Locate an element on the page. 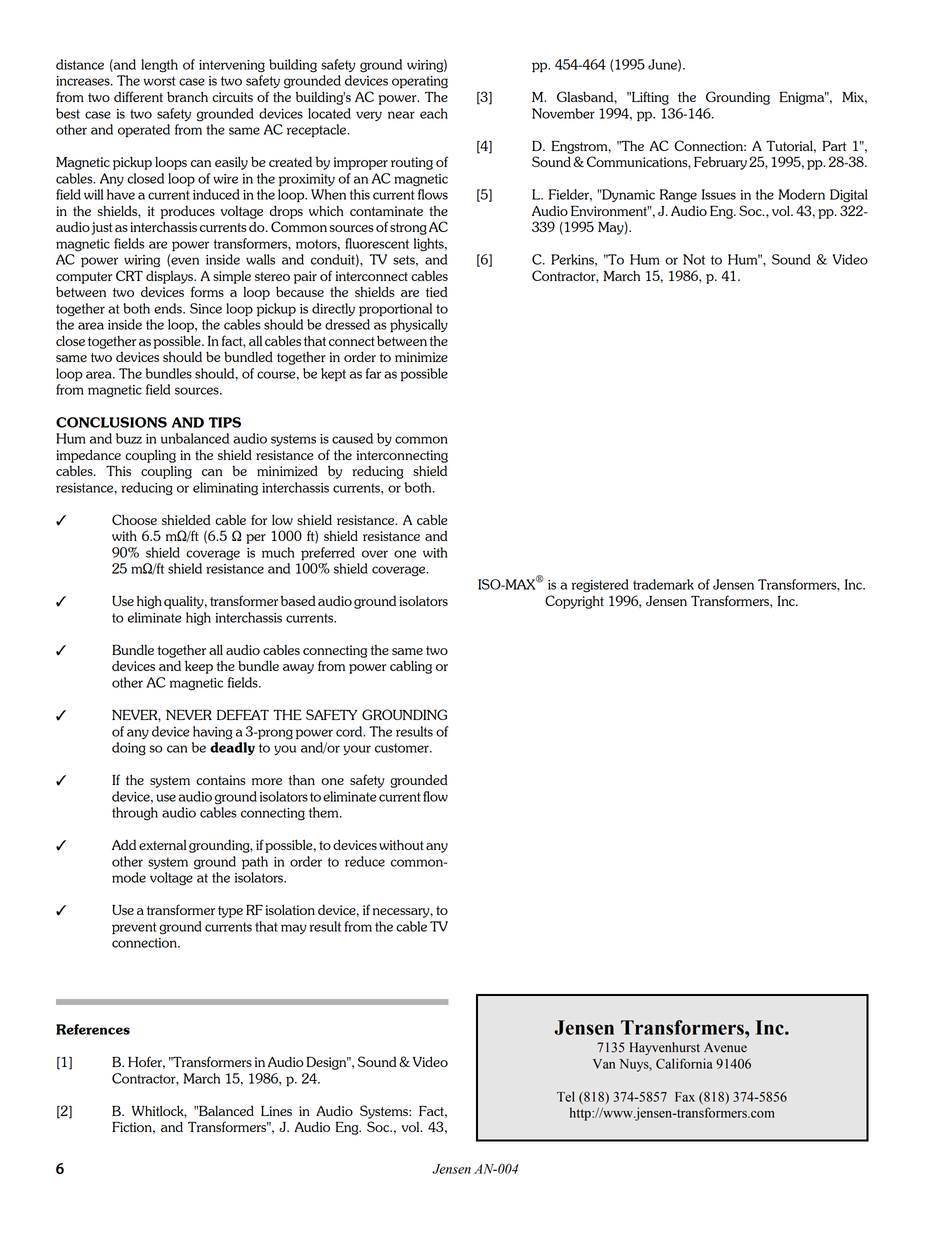  trademark is located at coordinates (663, 584).
